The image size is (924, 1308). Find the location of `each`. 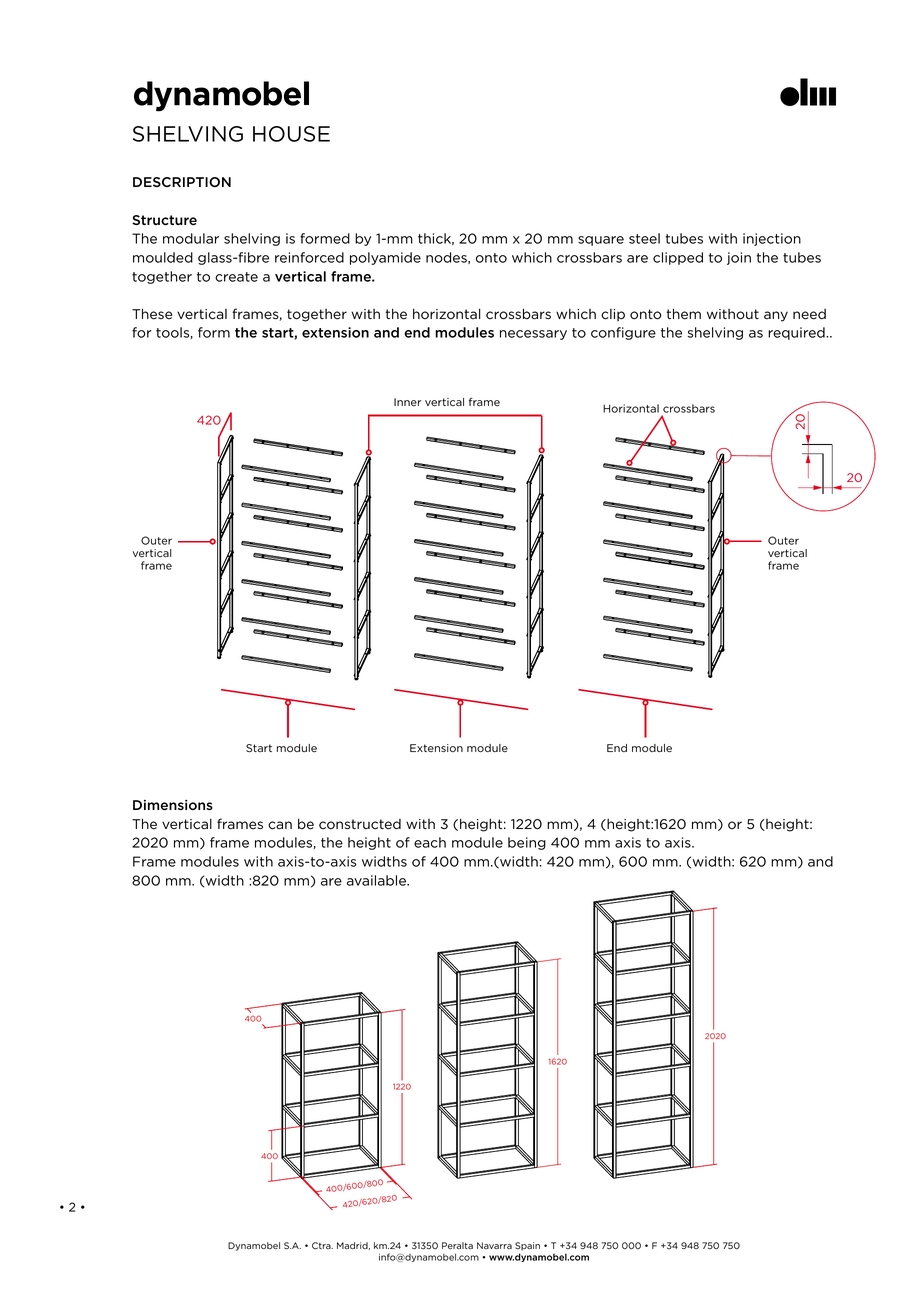

each is located at coordinates (430, 842).
